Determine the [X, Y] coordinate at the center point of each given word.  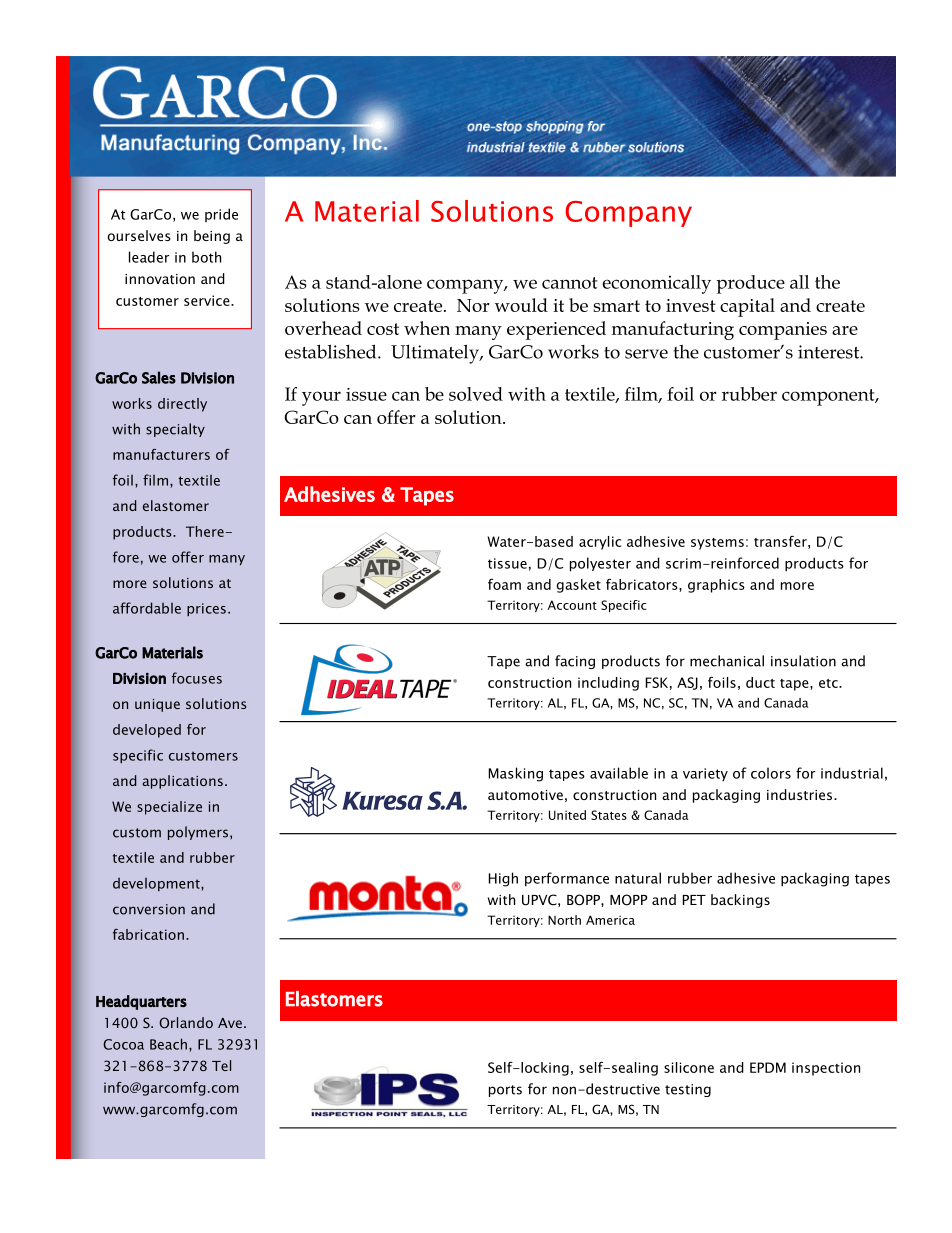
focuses [197, 678]
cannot [570, 283]
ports [505, 1091]
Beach [168, 1044]
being [212, 237]
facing [575, 662]
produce [750, 284]
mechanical [727, 661]
